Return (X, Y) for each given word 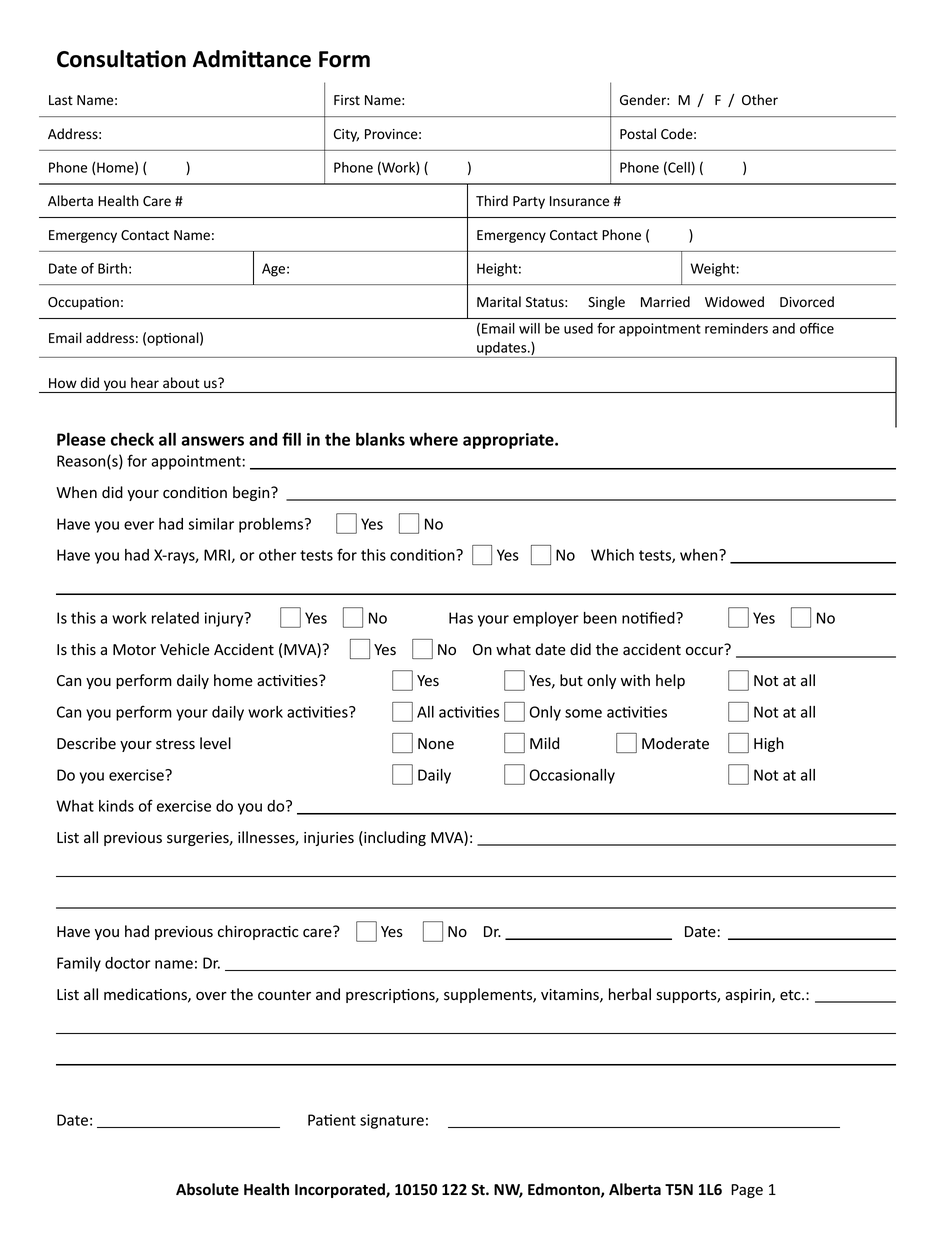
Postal (638, 133)
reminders (736, 328)
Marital (499, 302)
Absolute (207, 1189)
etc (791, 995)
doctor (127, 963)
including (394, 838)
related (175, 618)
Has (461, 618)
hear (145, 382)
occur (704, 651)
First (347, 100)
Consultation (121, 59)
